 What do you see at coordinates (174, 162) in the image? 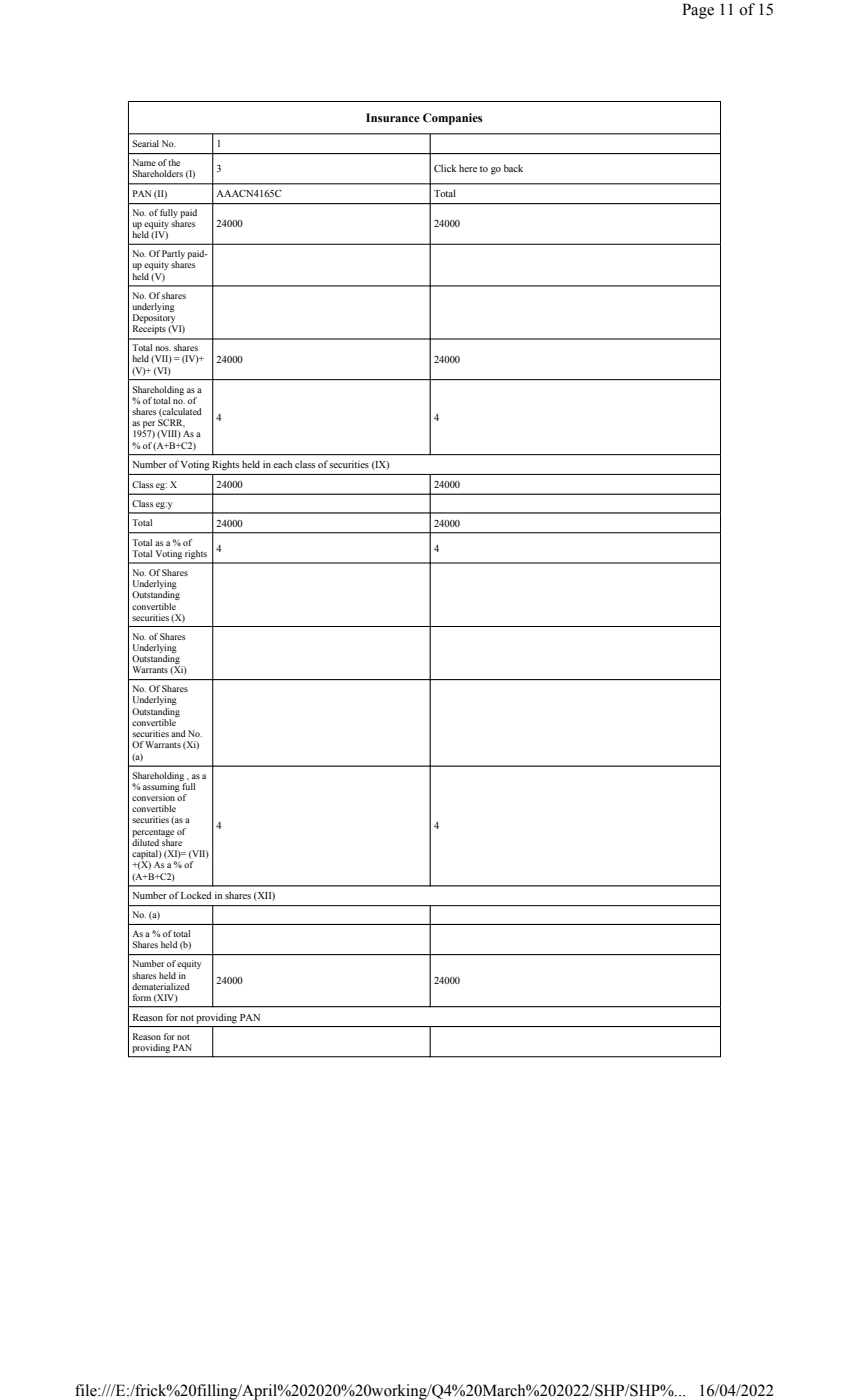
I see `the` at bounding box center [174, 162].
